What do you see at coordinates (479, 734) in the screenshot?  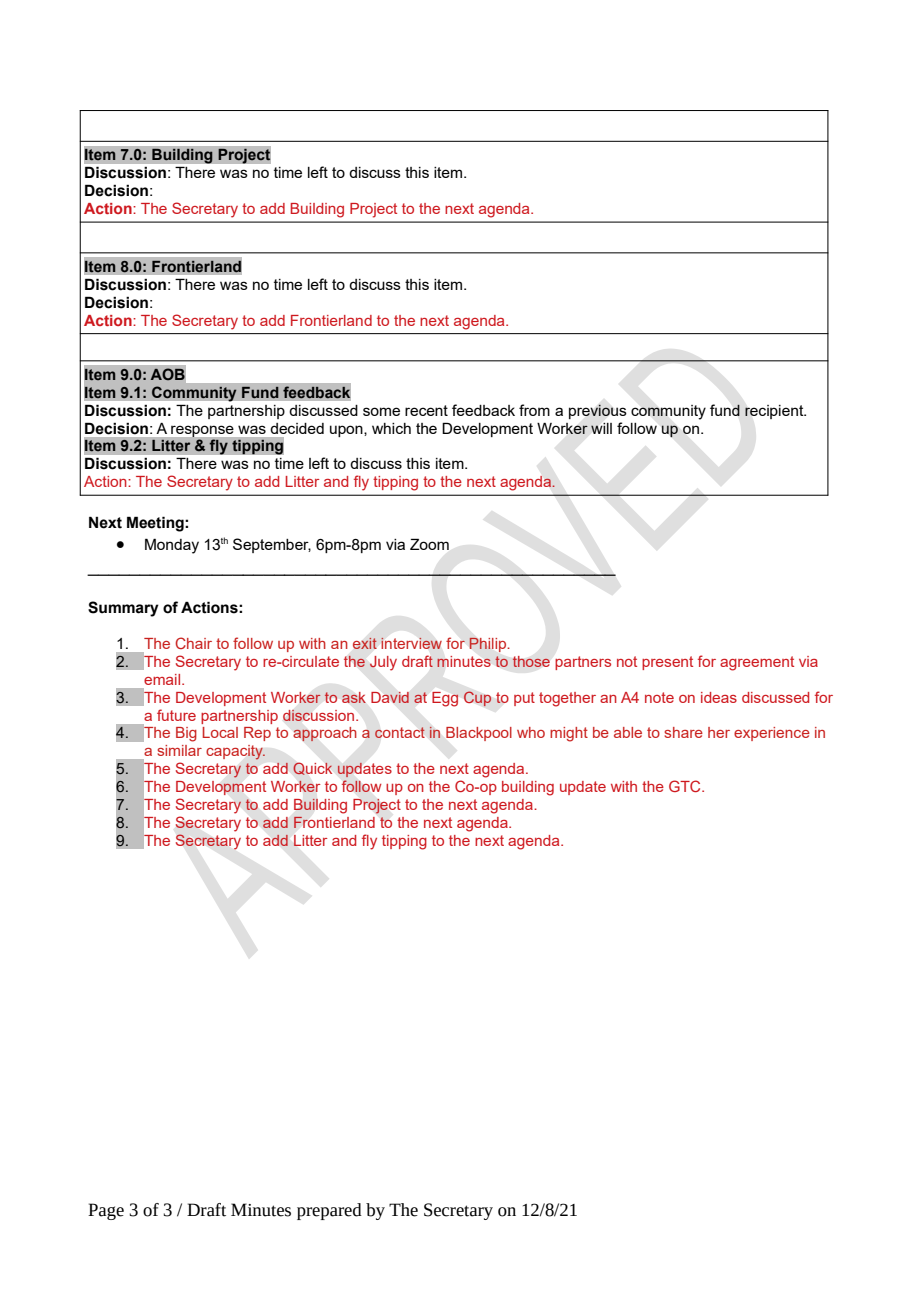 I see `Blackpool` at bounding box center [479, 734].
